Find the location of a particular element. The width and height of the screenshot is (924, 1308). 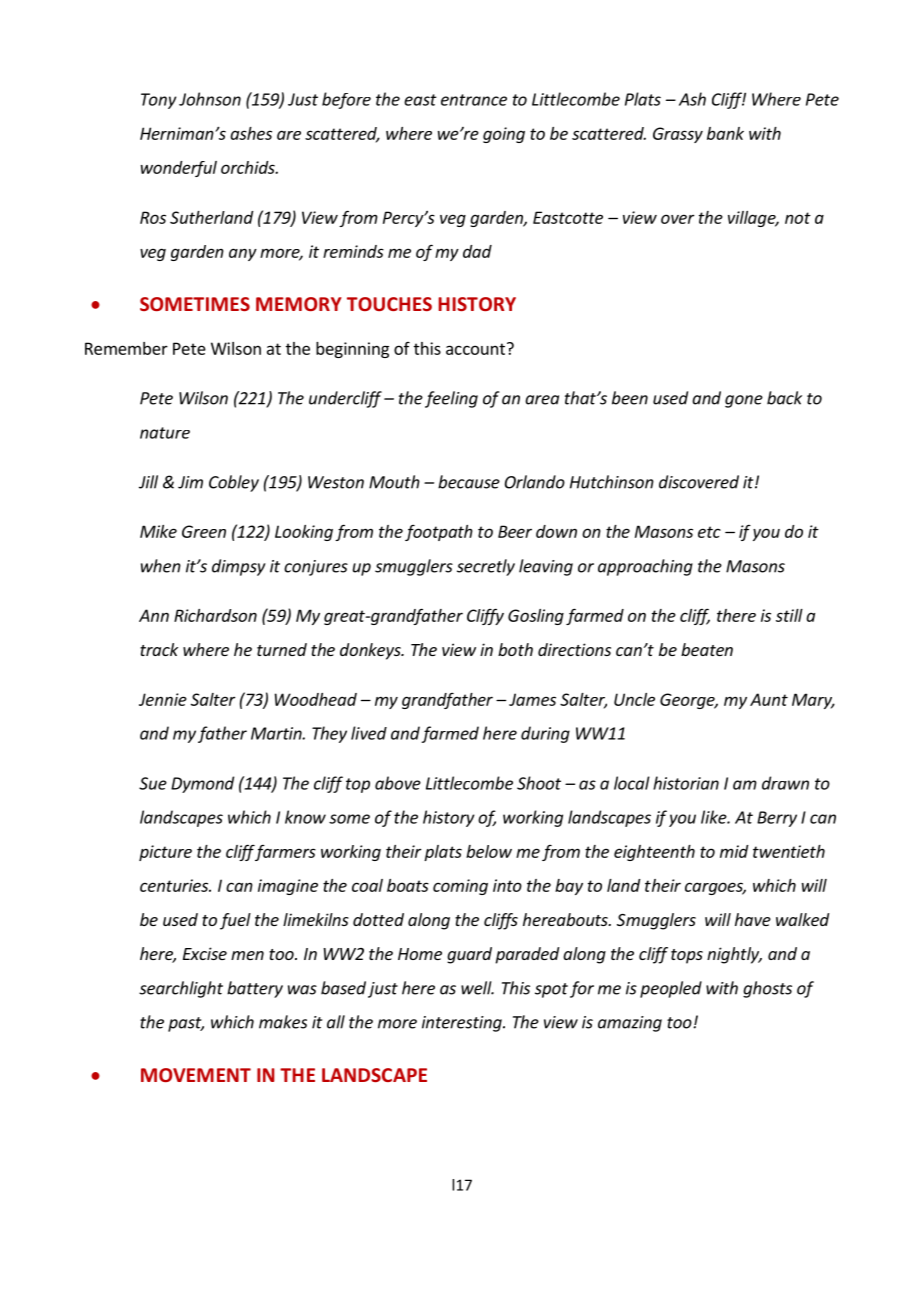

interesting is located at coordinates (463, 1024).
